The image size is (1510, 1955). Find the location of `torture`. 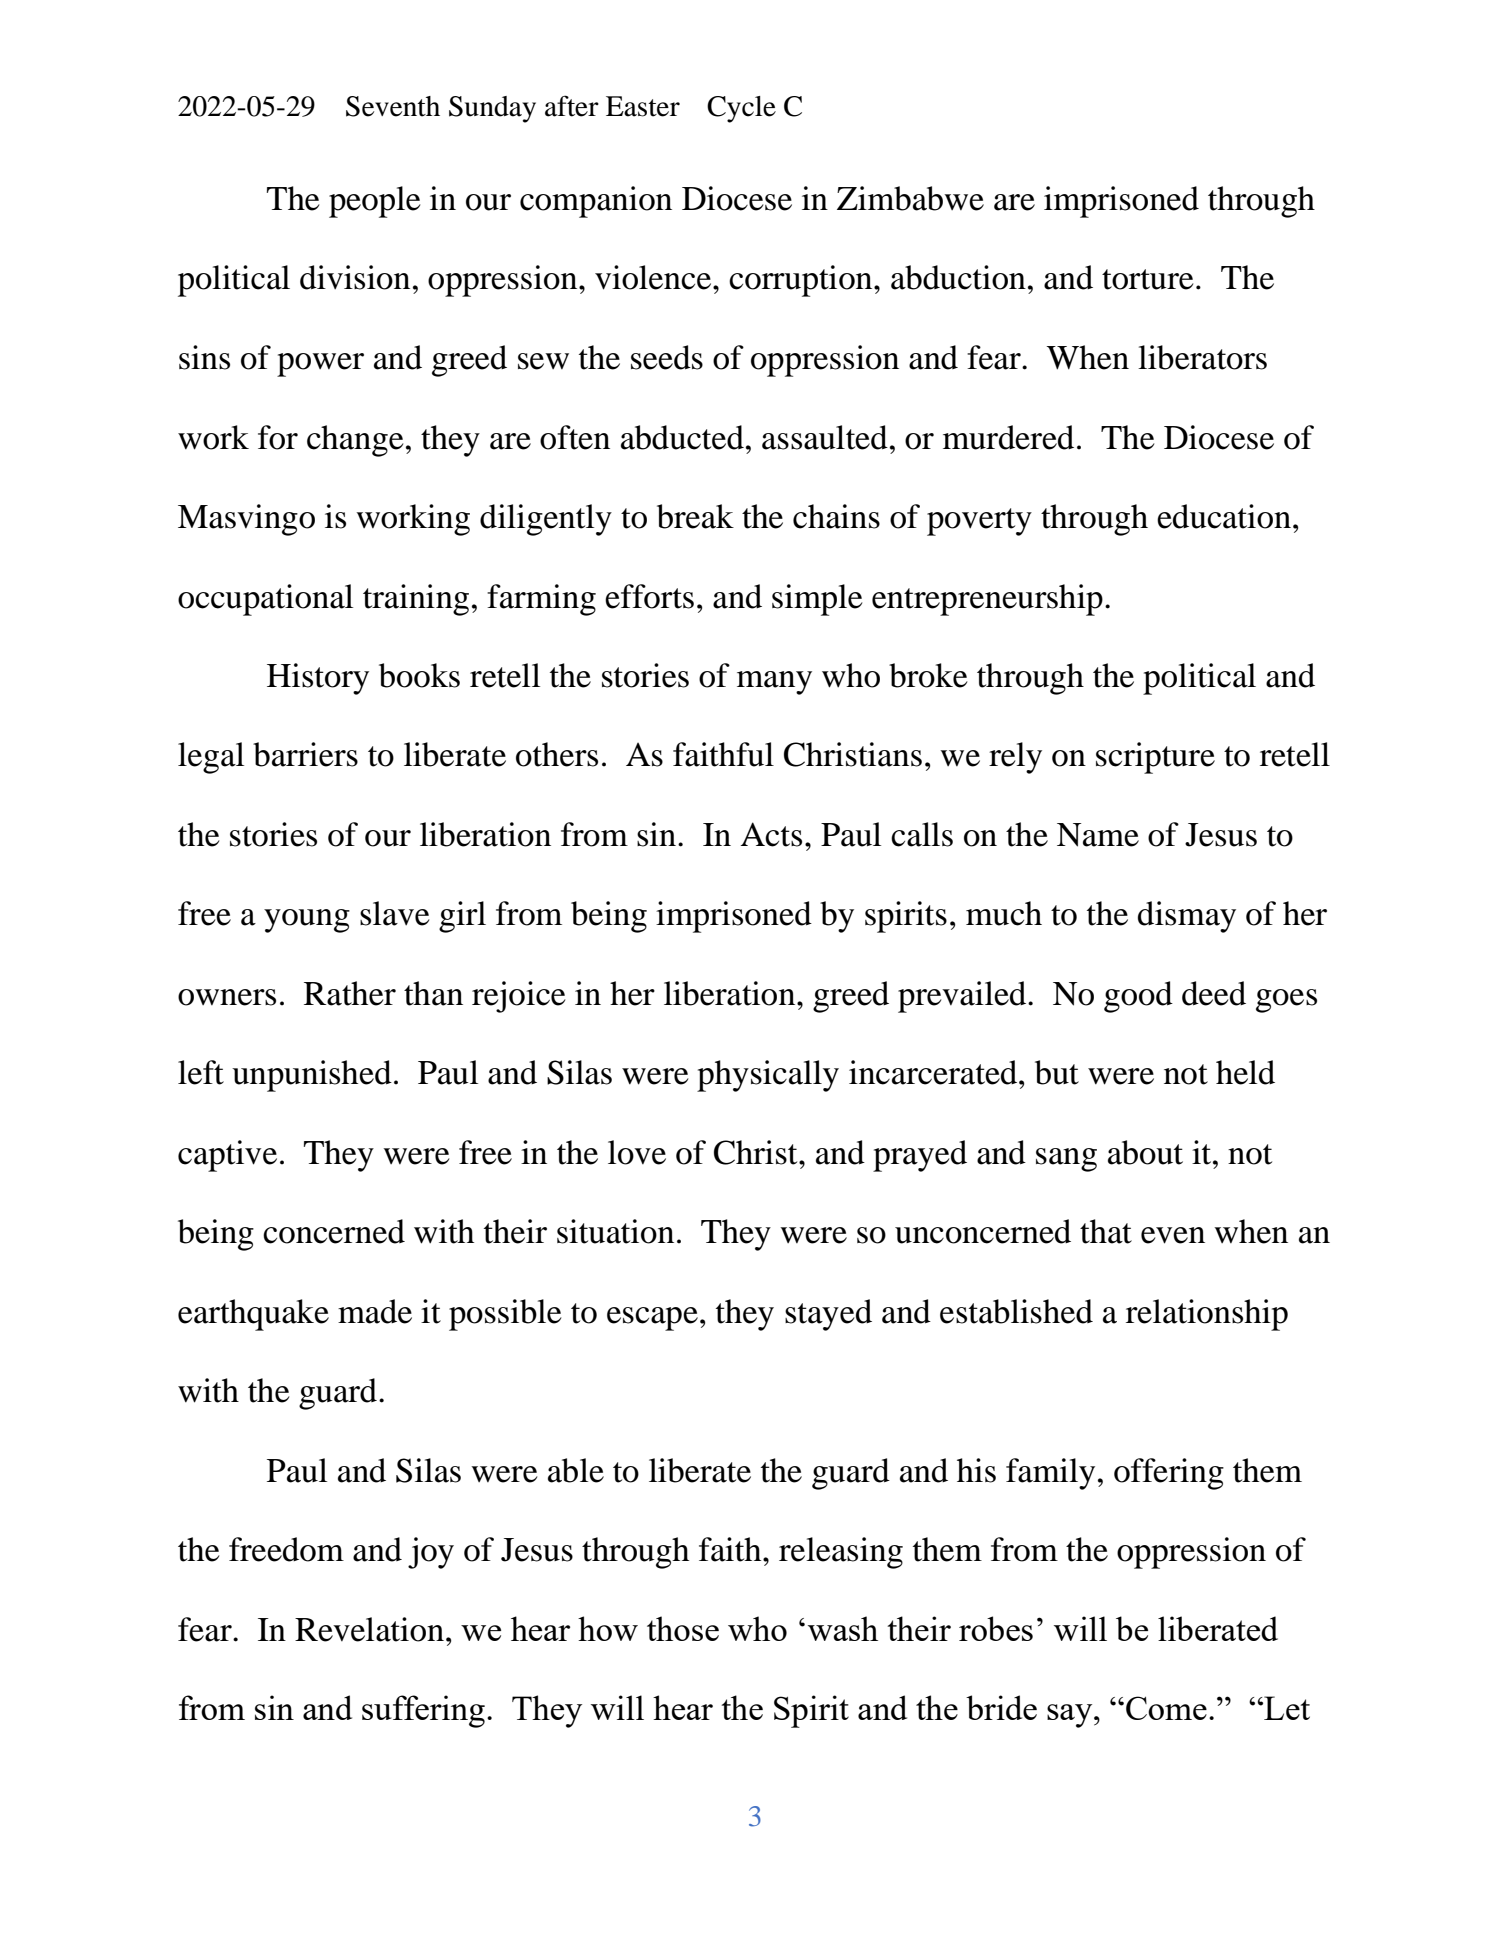

torture is located at coordinates (1148, 279).
